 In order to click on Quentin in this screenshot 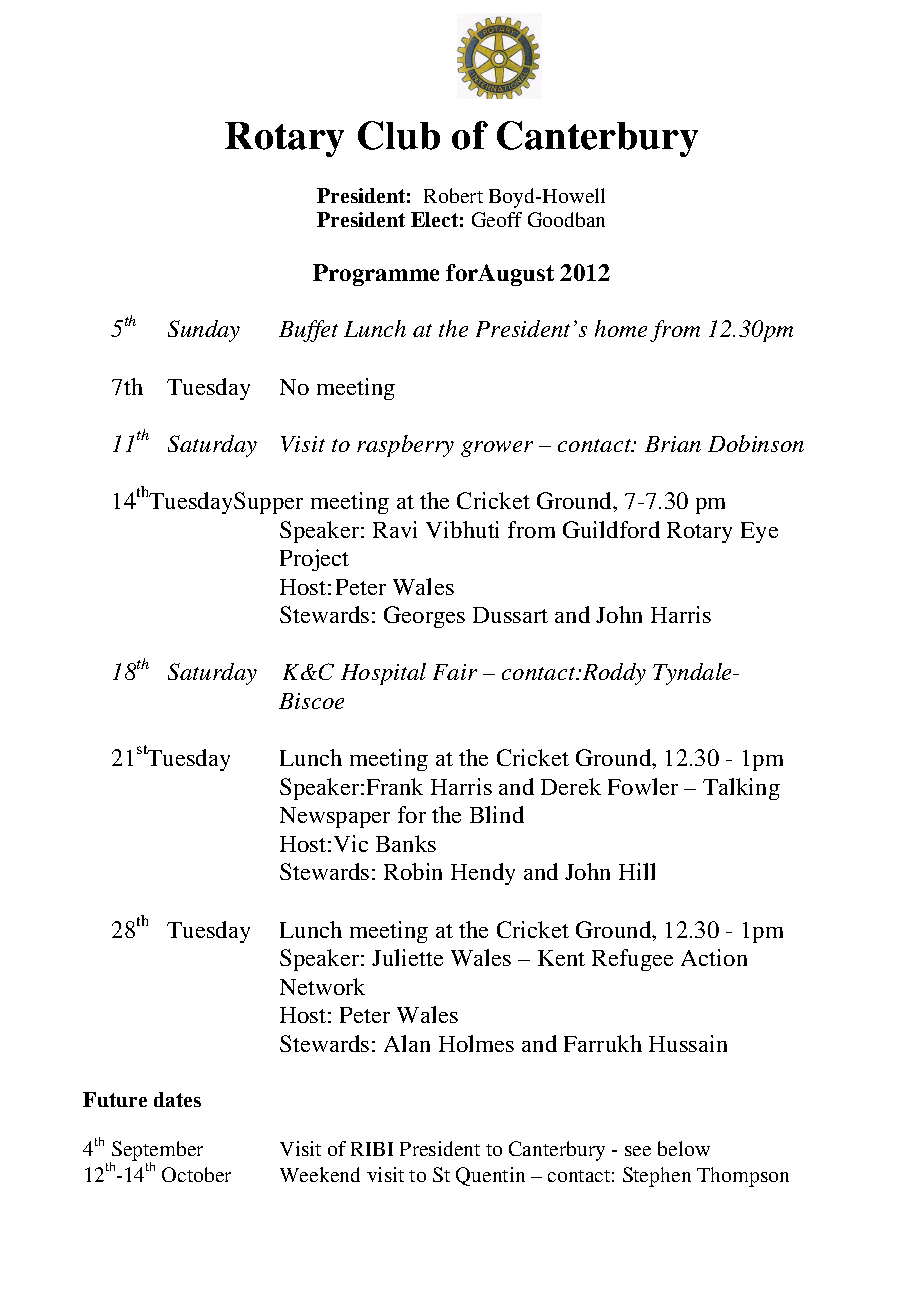, I will do `click(490, 1176)`.
